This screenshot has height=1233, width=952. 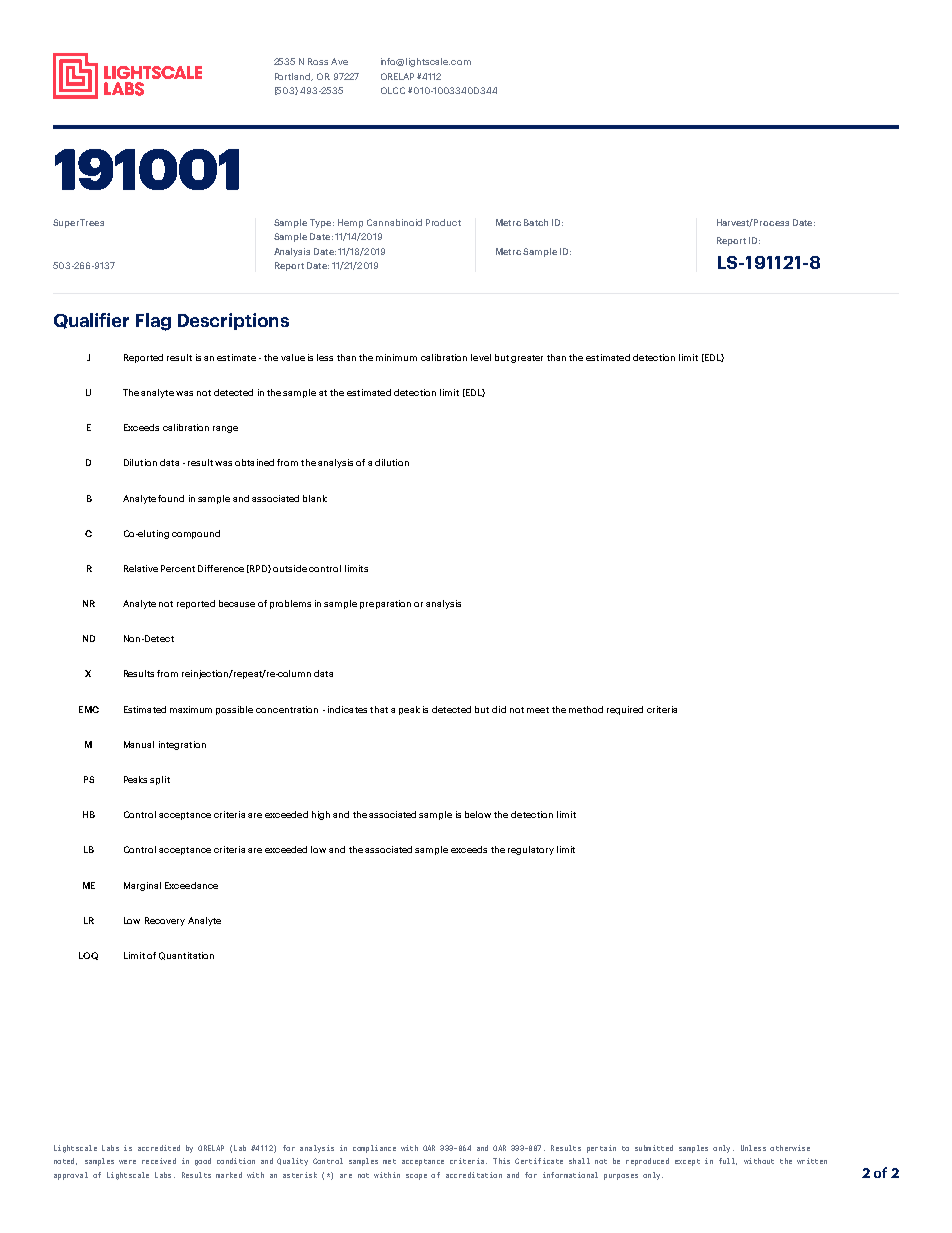 I want to click on Portland, so click(x=294, y=77).
